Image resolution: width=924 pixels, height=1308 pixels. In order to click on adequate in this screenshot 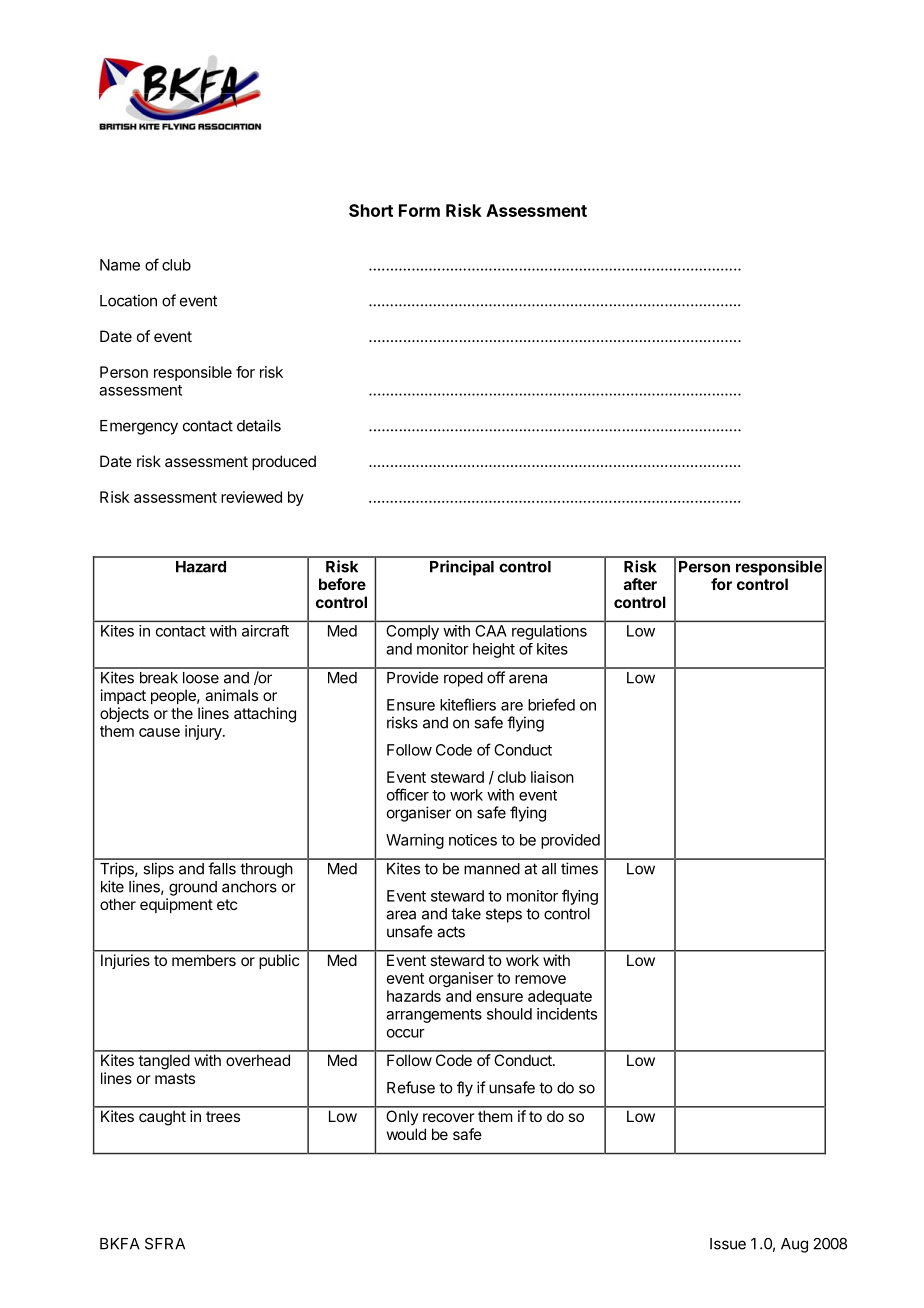, I will do `click(560, 997)`.
